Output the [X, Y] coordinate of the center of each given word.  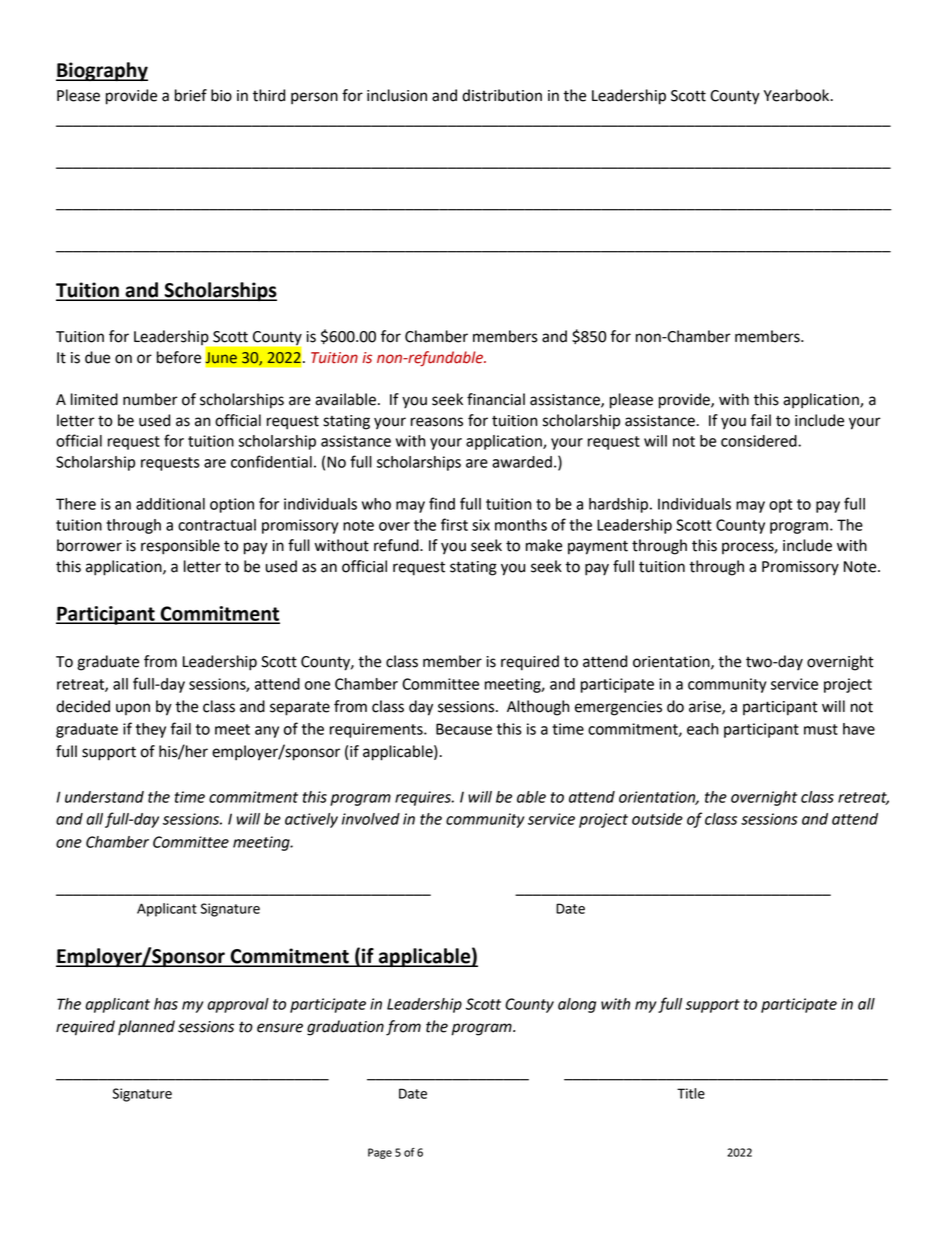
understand [104, 797]
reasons [437, 422]
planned [146, 1028]
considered [760, 441]
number [150, 399]
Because [464, 729]
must [821, 729]
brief [191, 95]
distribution [502, 95]
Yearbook [798, 95]
